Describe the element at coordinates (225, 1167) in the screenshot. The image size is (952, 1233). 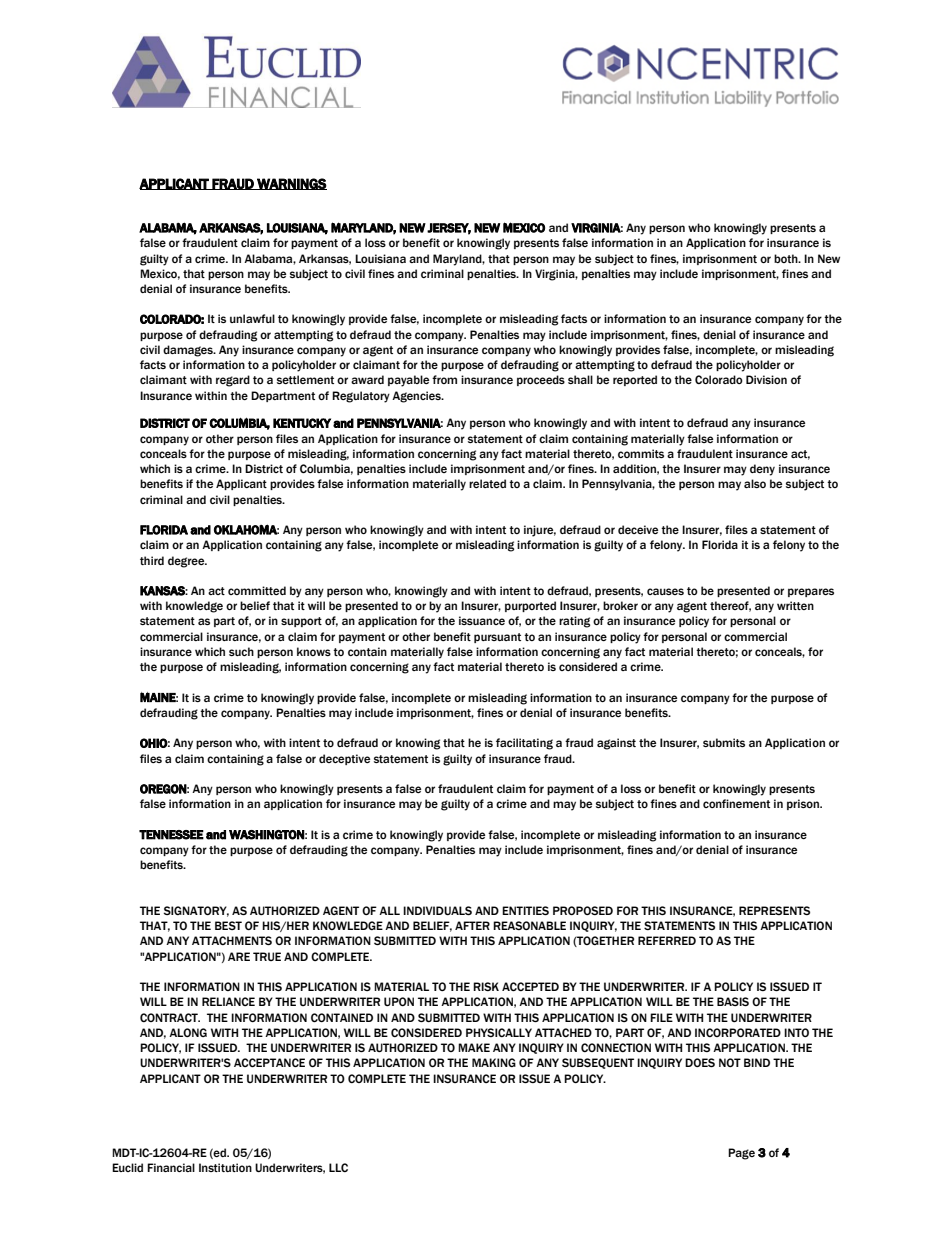
I see `Institution` at that location.
